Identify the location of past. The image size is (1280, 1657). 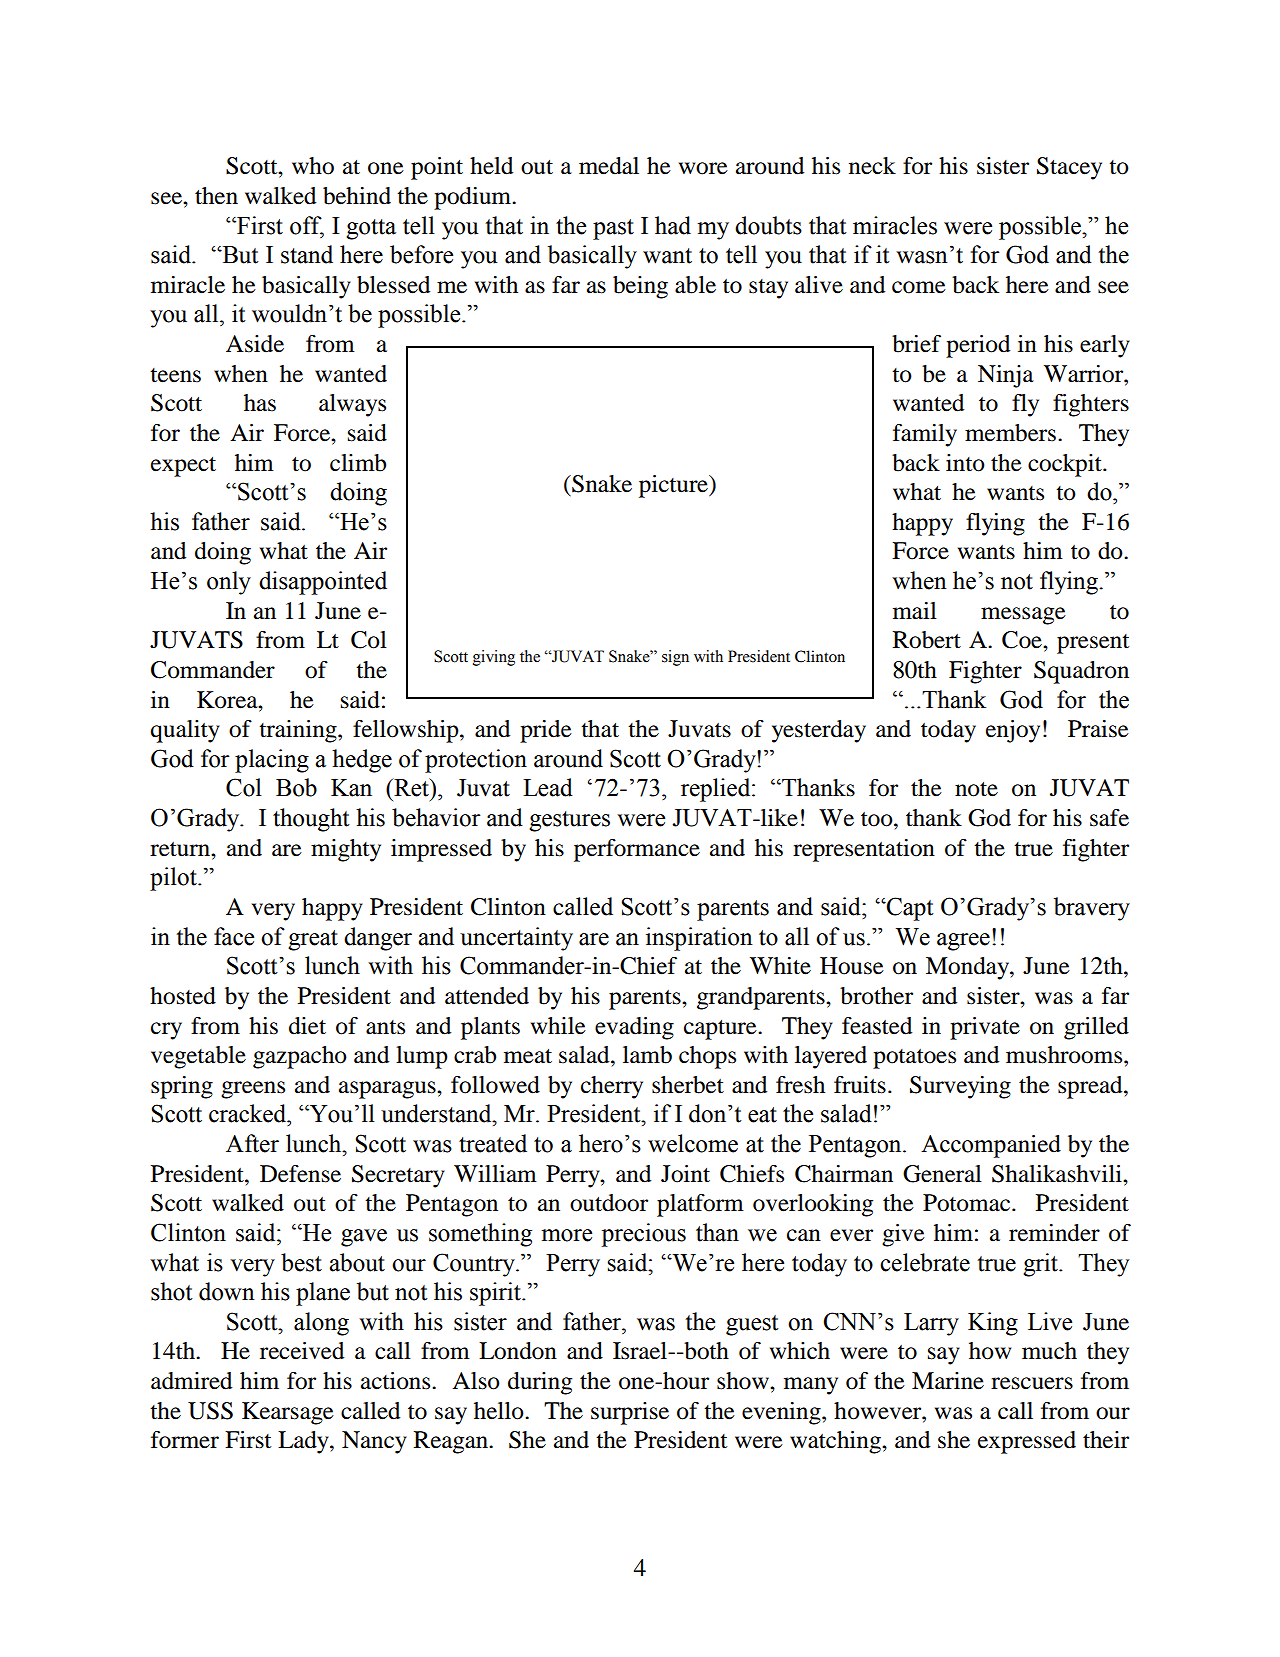
(613, 229).
